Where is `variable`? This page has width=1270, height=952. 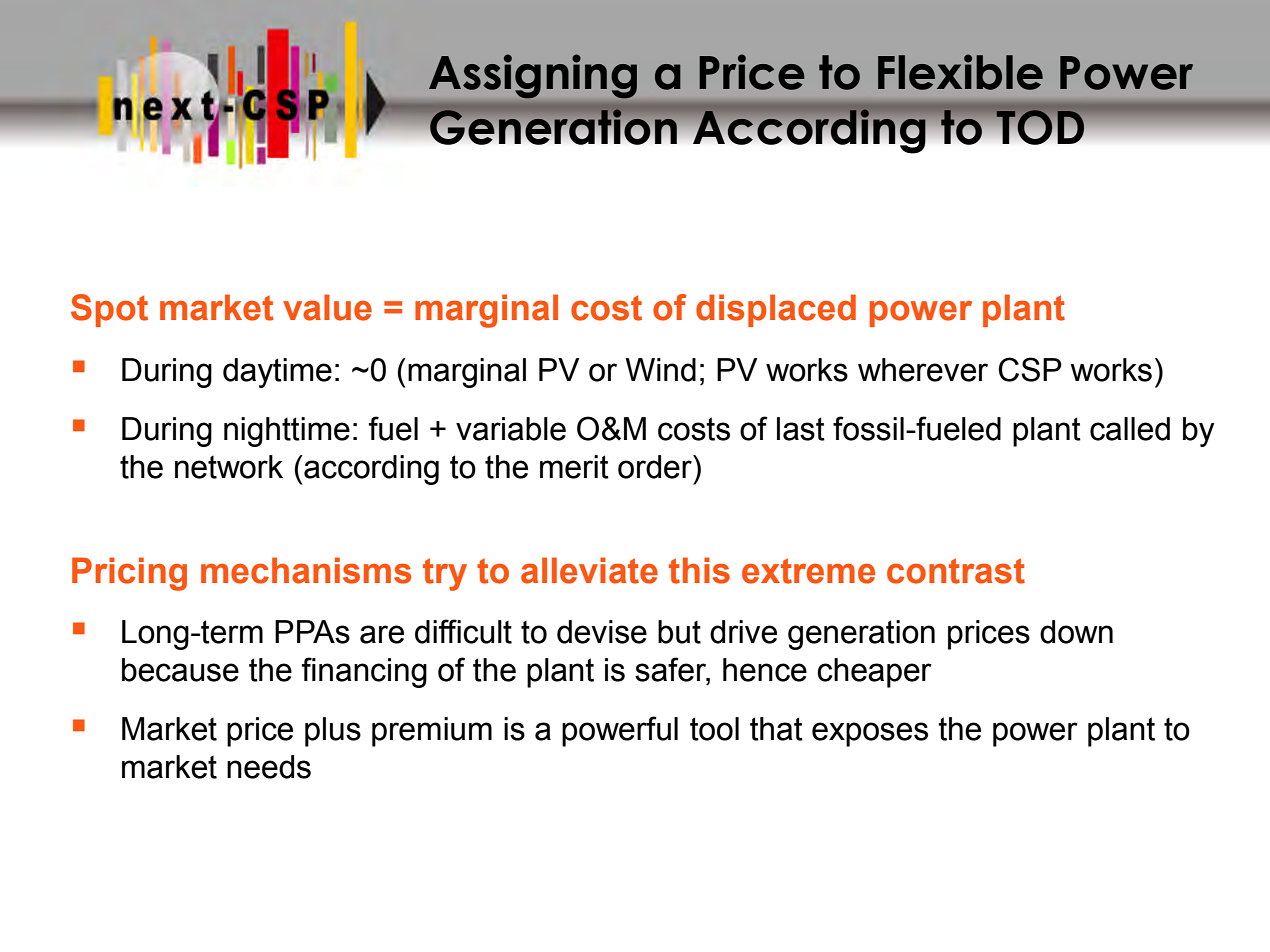 variable is located at coordinates (511, 429).
